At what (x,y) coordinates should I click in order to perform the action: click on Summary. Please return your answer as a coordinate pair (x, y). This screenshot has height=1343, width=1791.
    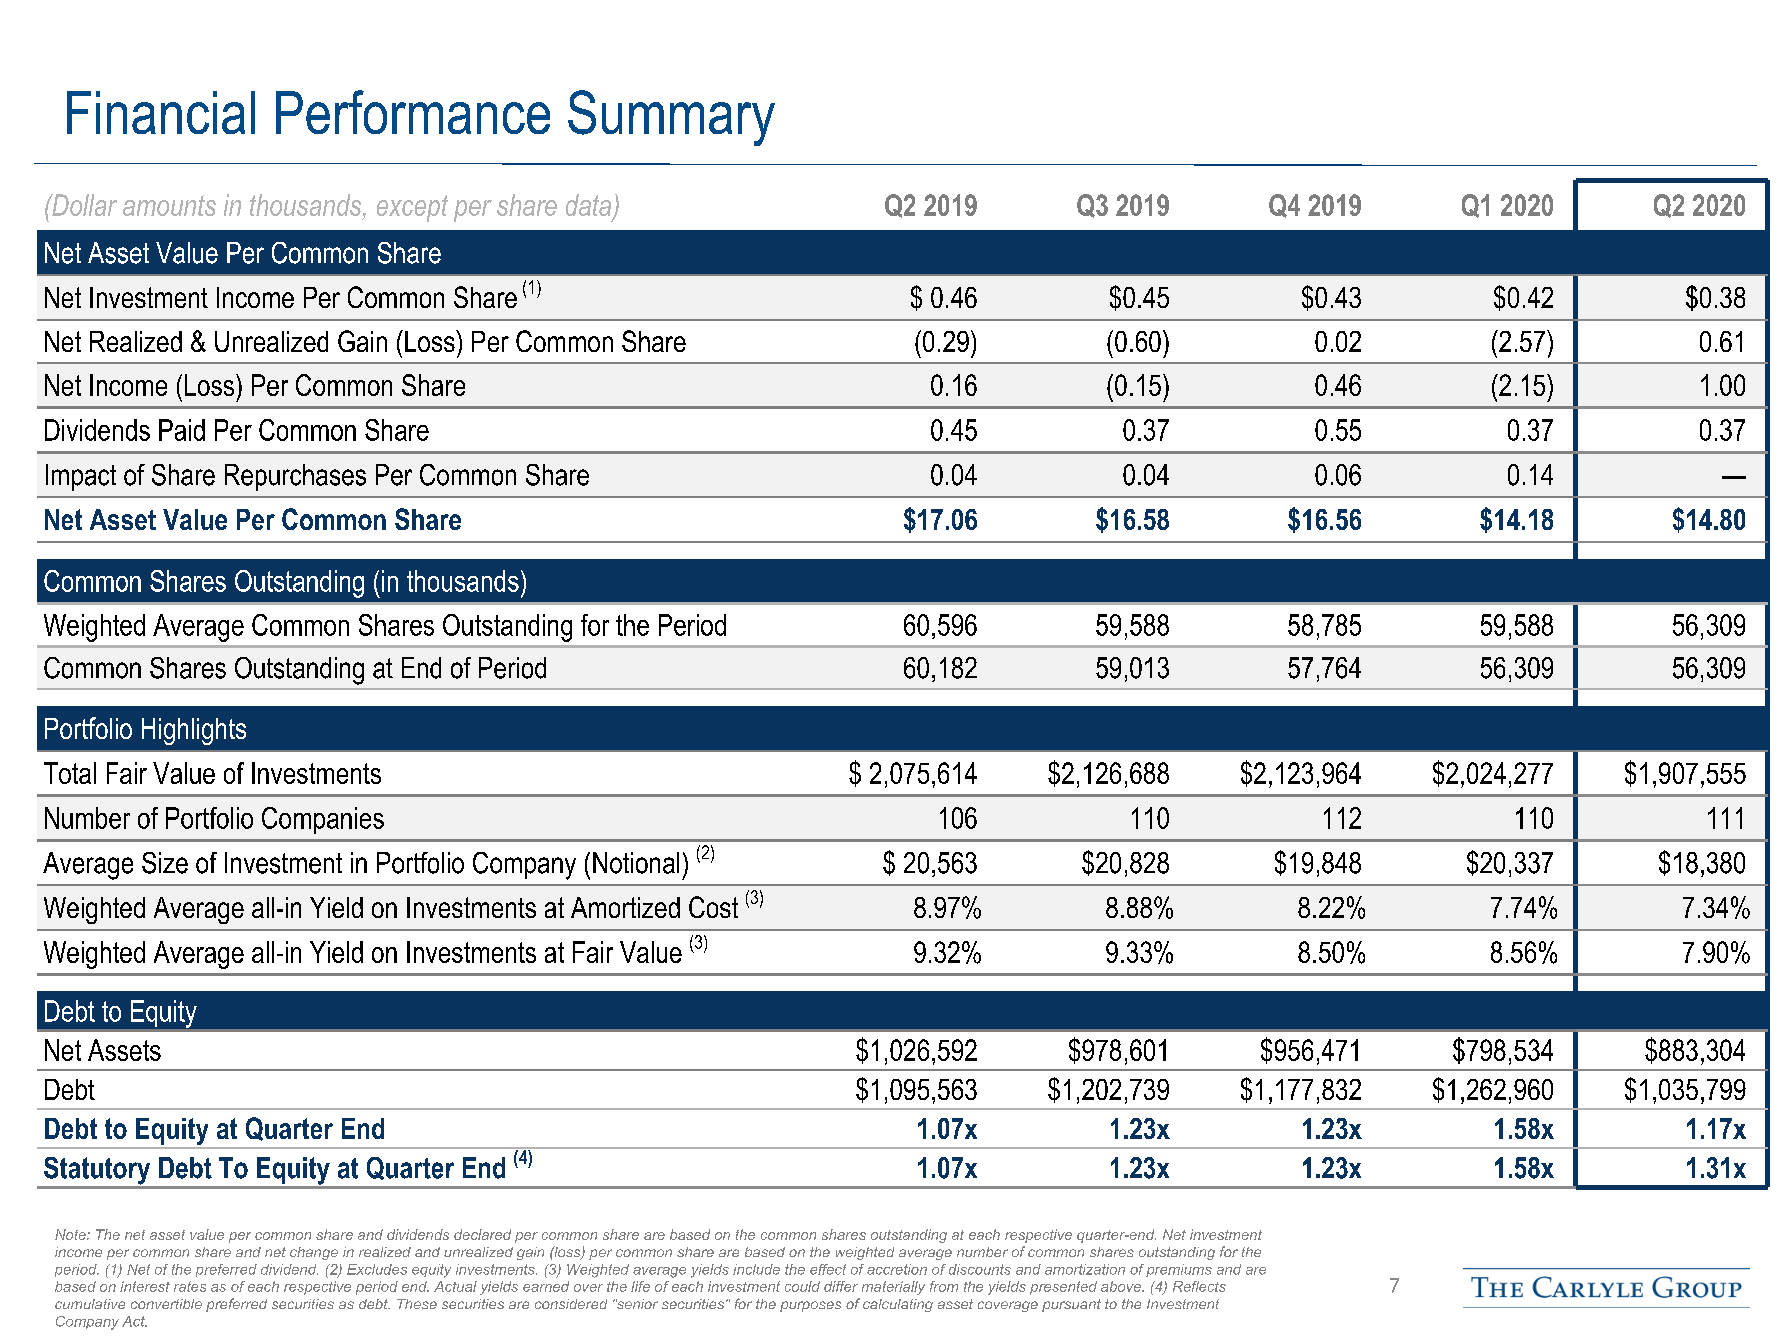
    Looking at the image, I should click on (671, 118).
